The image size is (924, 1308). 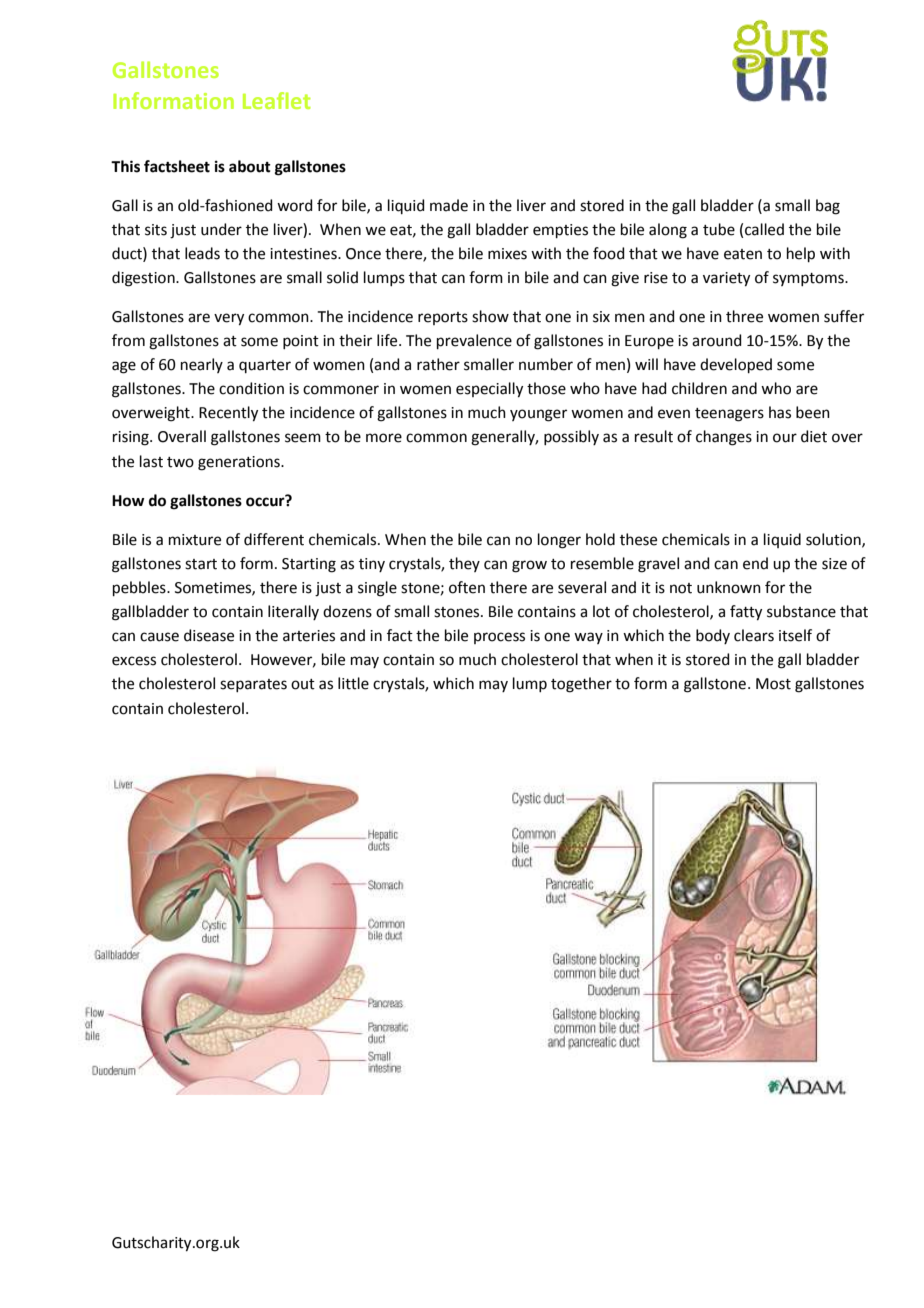 What do you see at coordinates (729, 415) in the screenshot?
I see `teenagers` at bounding box center [729, 415].
